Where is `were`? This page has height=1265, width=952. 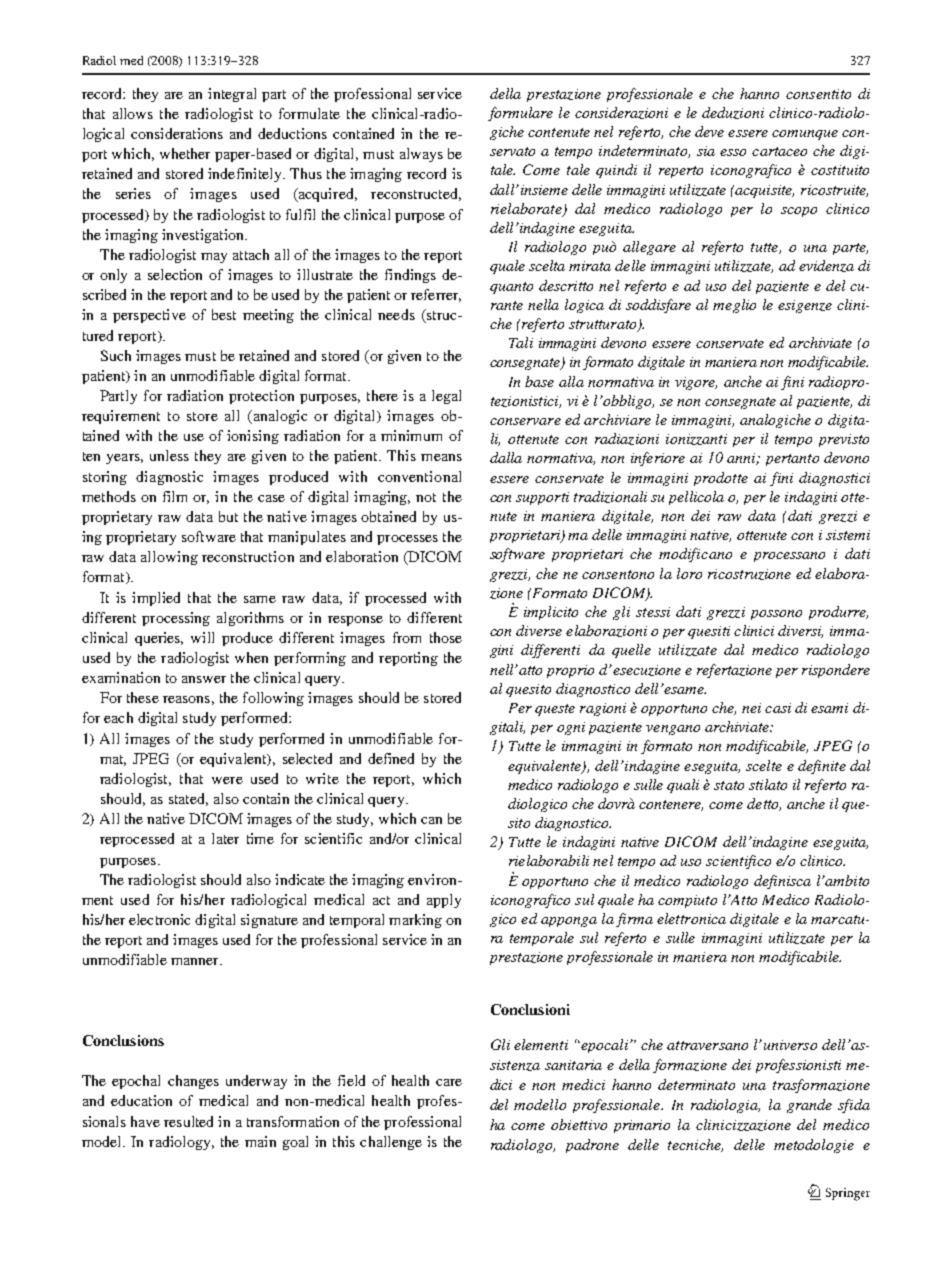 were is located at coordinates (227, 780).
